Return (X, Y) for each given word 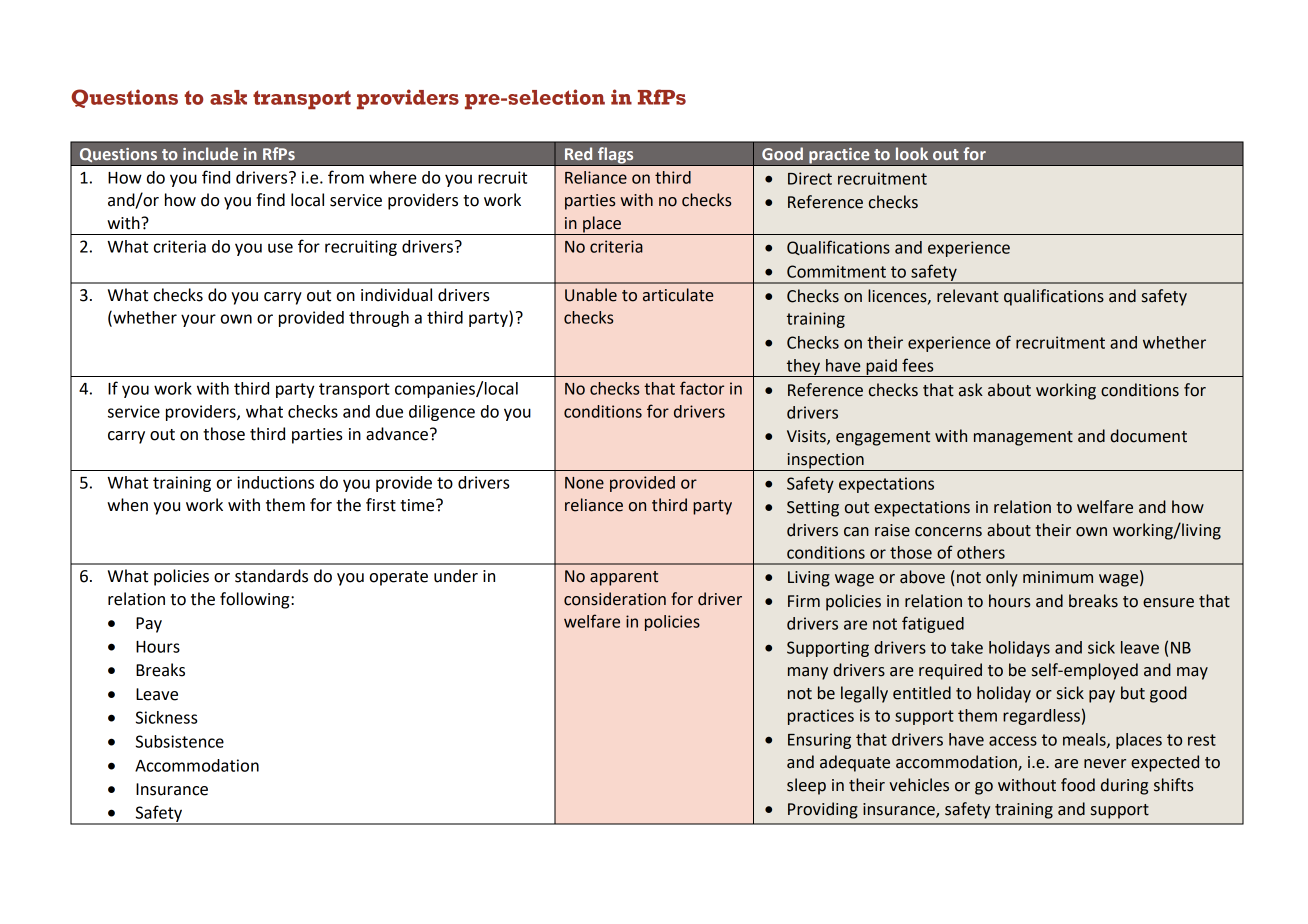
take (967, 647)
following (256, 600)
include (210, 153)
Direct (810, 178)
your (198, 320)
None (584, 483)
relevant (968, 296)
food (1078, 785)
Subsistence (180, 741)
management (1023, 438)
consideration (615, 599)
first (381, 505)
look (912, 153)
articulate (678, 295)
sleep (806, 786)
